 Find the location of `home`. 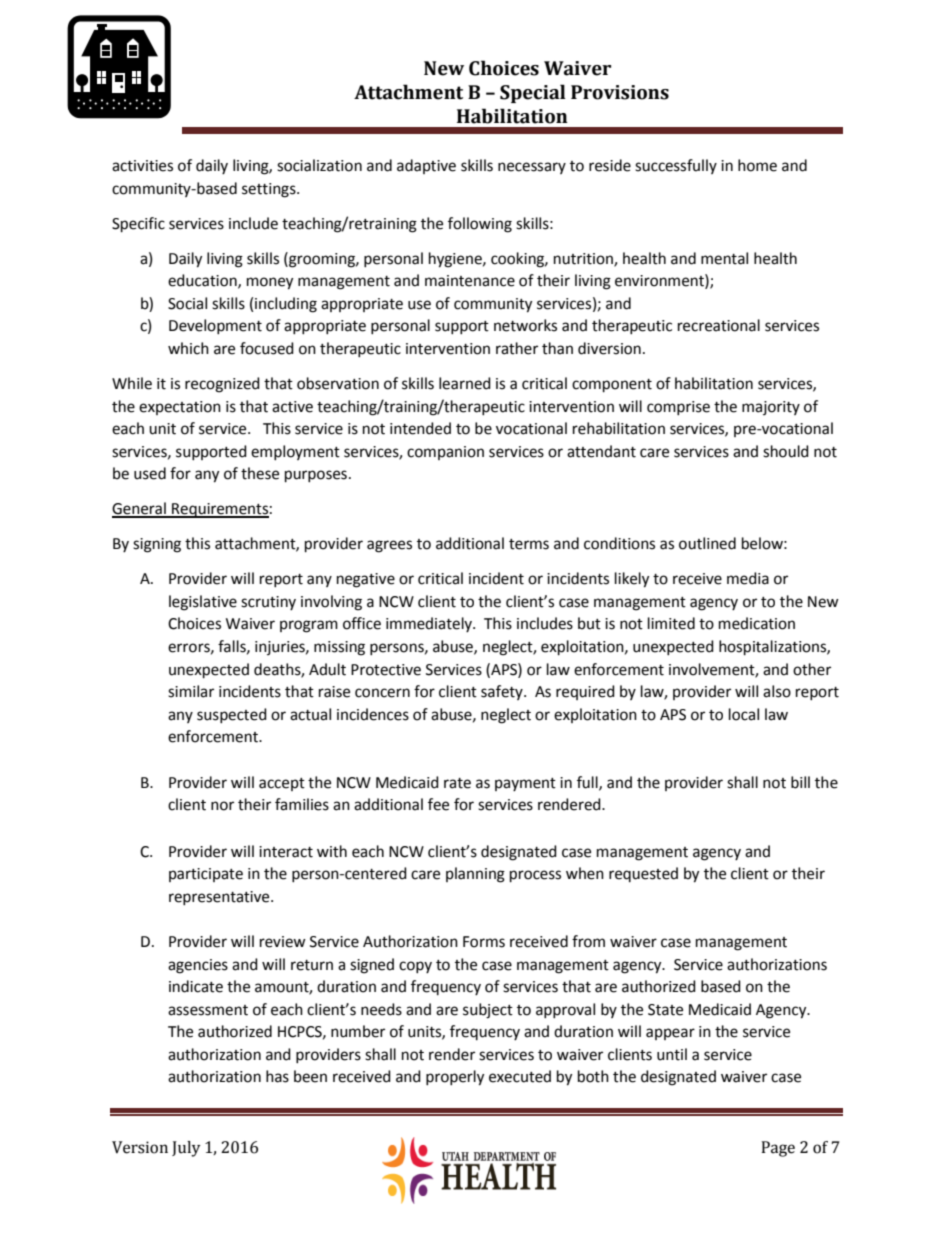

home is located at coordinates (757, 165).
